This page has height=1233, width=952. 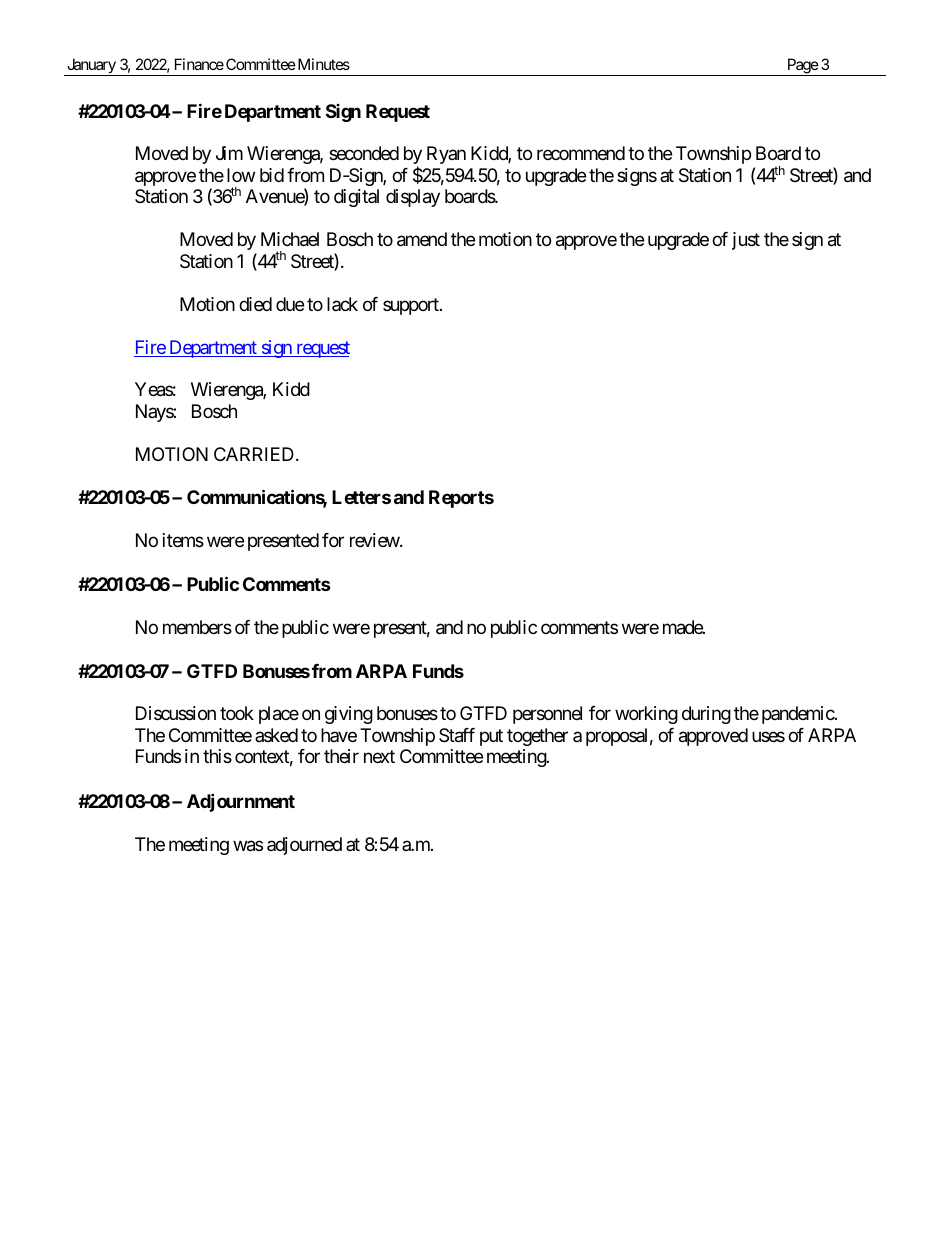 What do you see at coordinates (349, 715) in the page?
I see `giving` at bounding box center [349, 715].
